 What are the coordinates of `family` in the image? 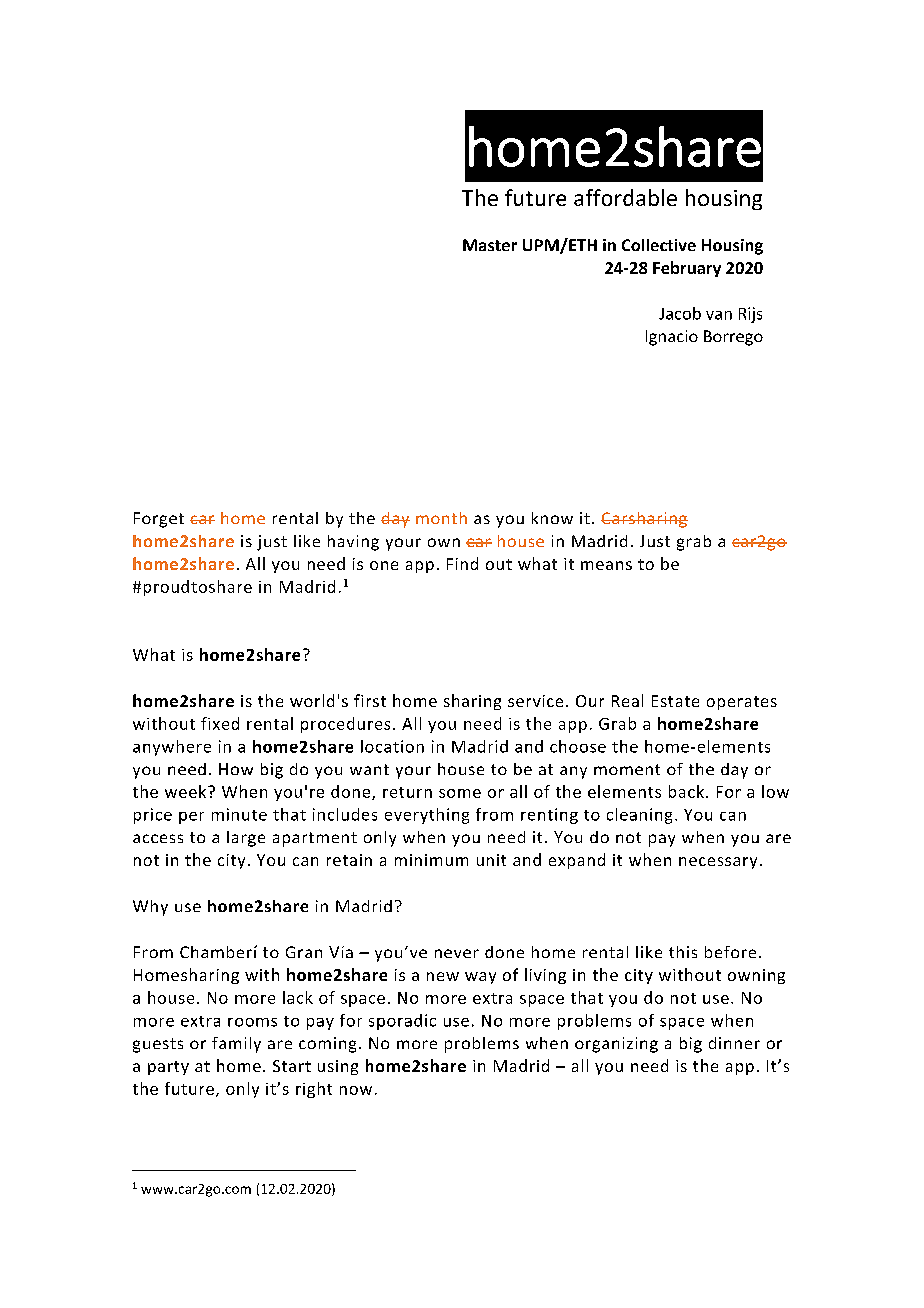 It's located at (236, 1045).
